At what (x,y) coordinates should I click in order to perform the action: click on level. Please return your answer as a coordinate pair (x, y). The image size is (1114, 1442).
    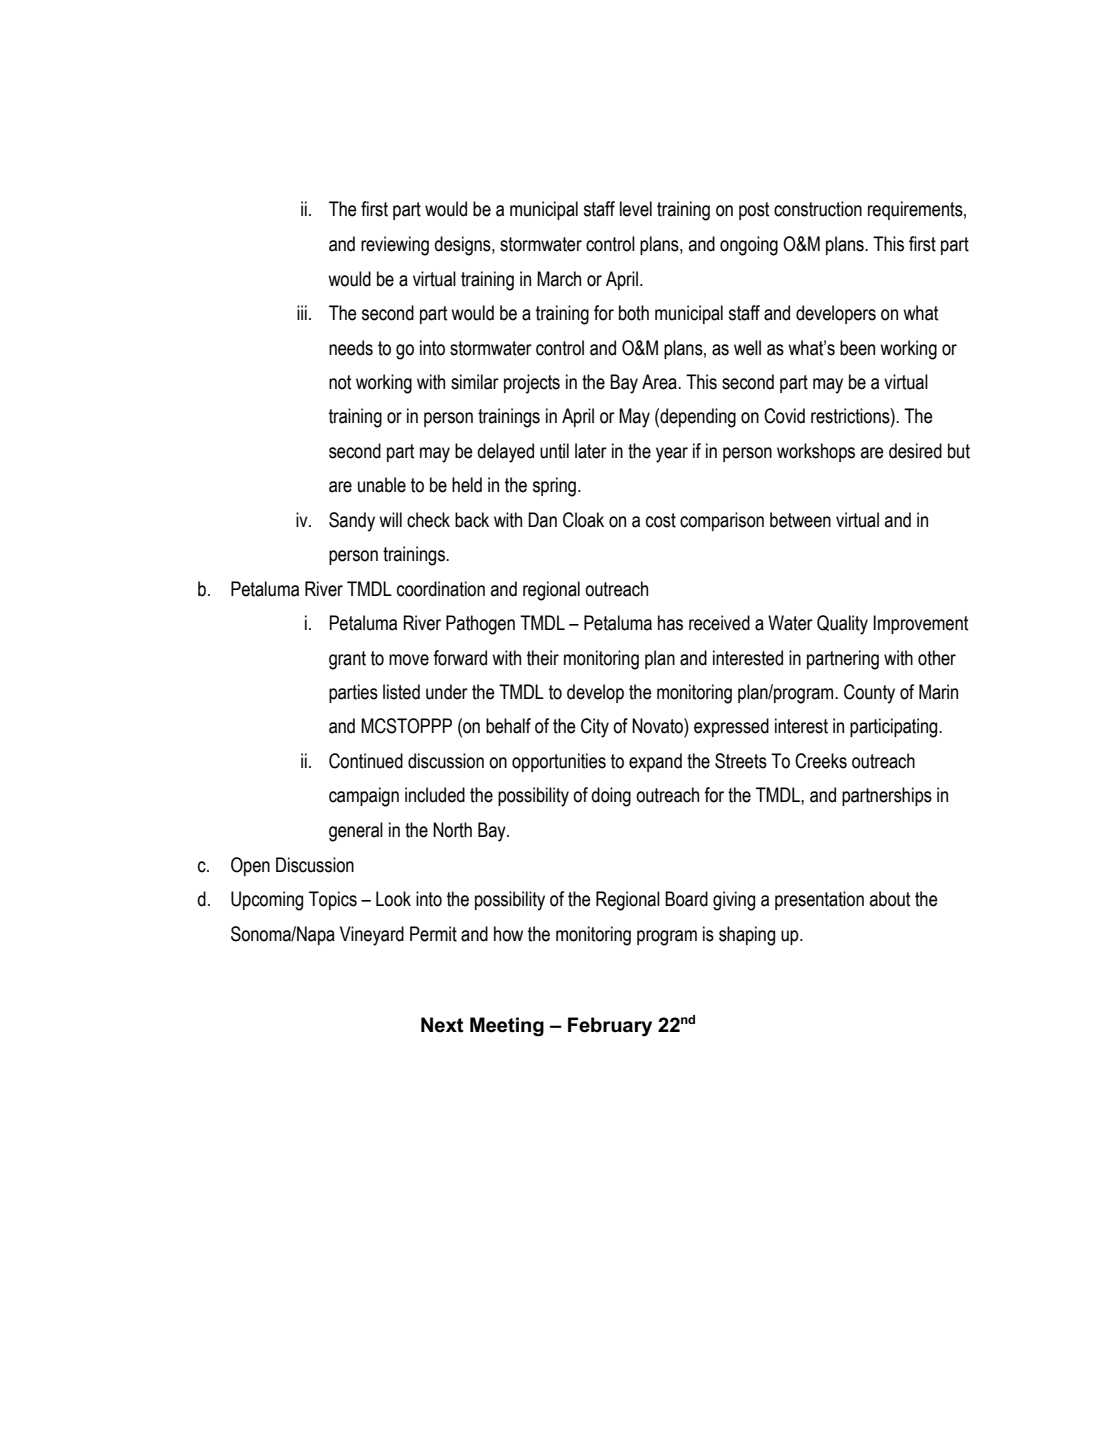
    Looking at the image, I should click on (636, 209).
